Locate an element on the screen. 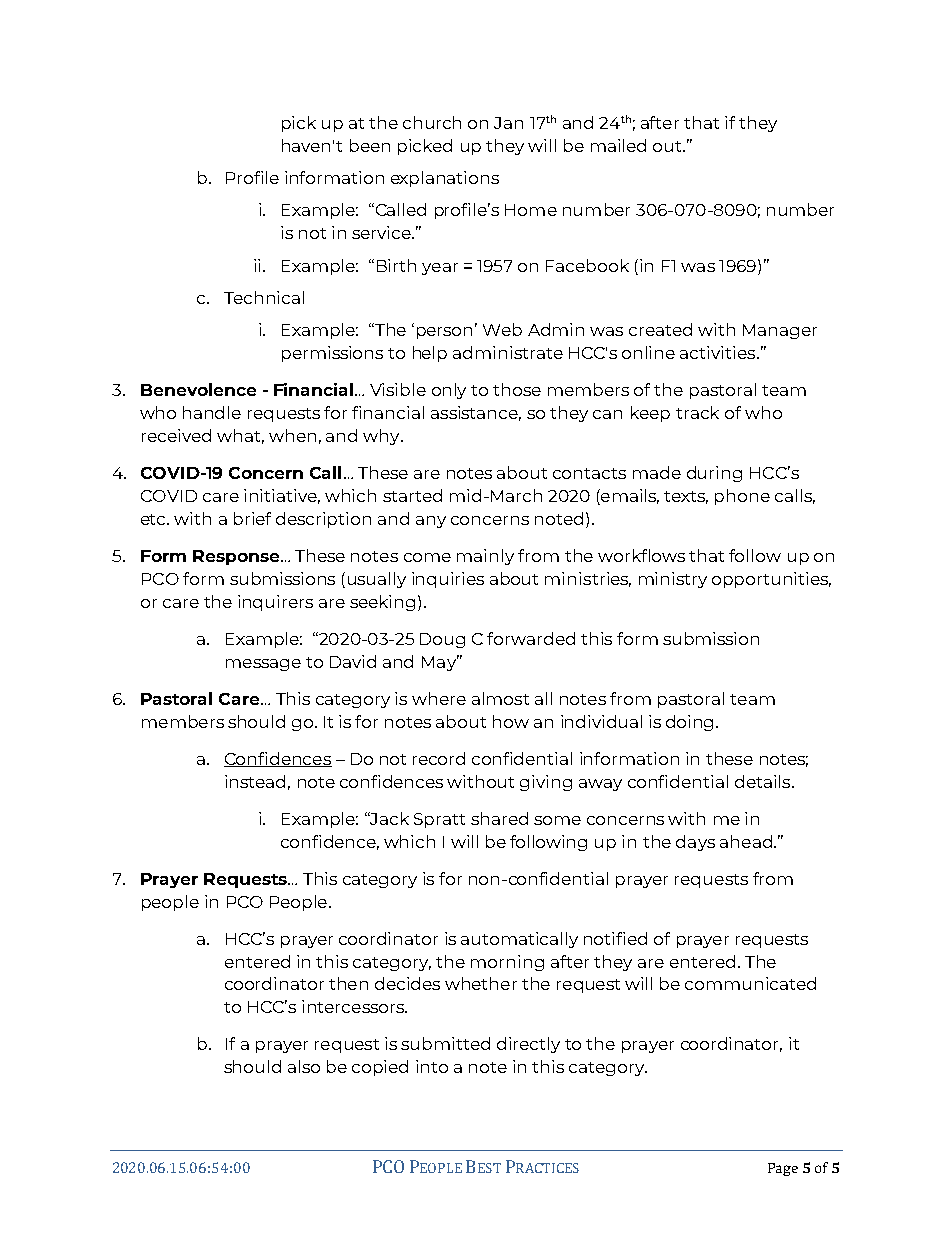 The width and height of the screenshot is (952, 1233). message is located at coordinates (263, 665).
